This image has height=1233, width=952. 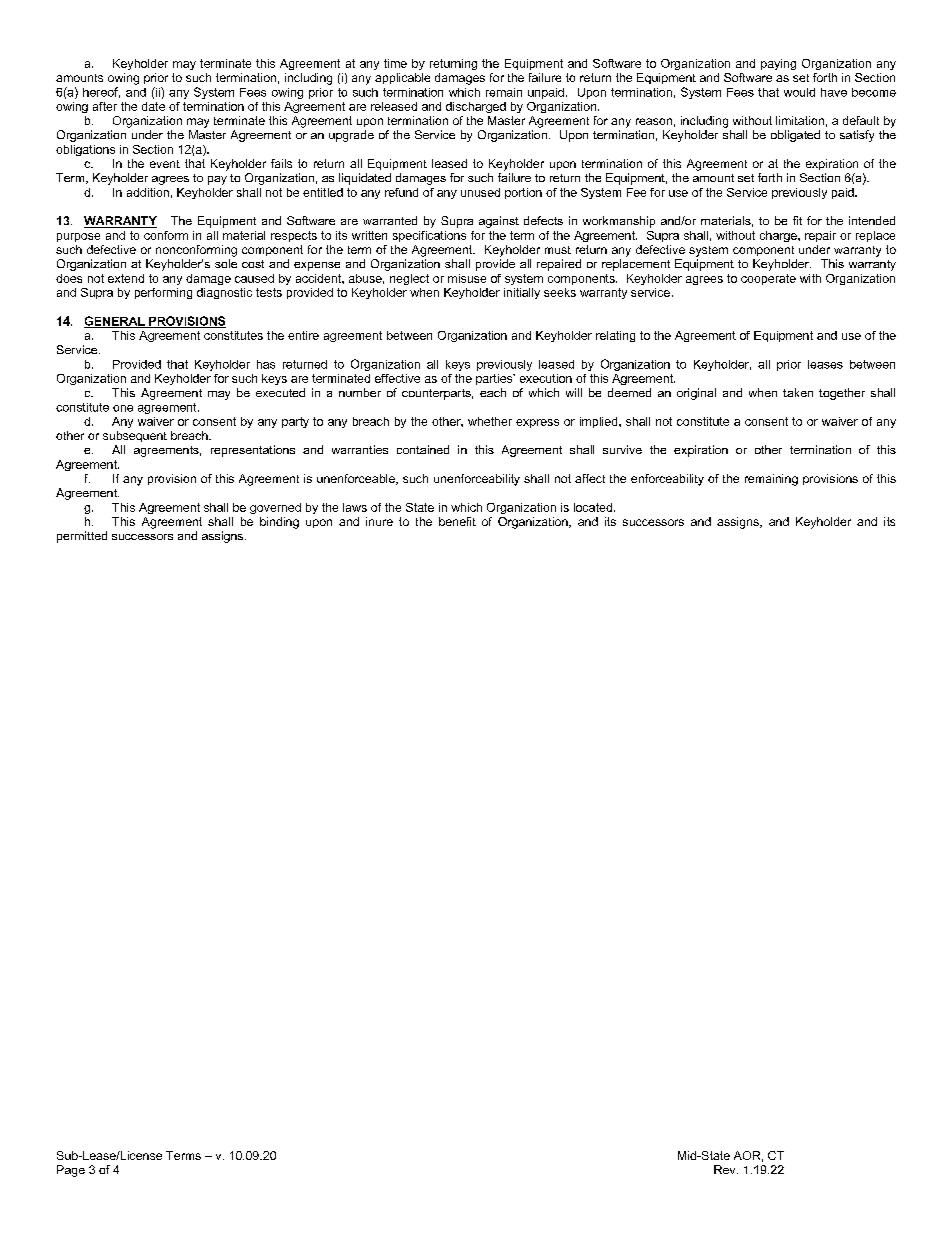 I want to click on located, so click(x=593, y=507).
